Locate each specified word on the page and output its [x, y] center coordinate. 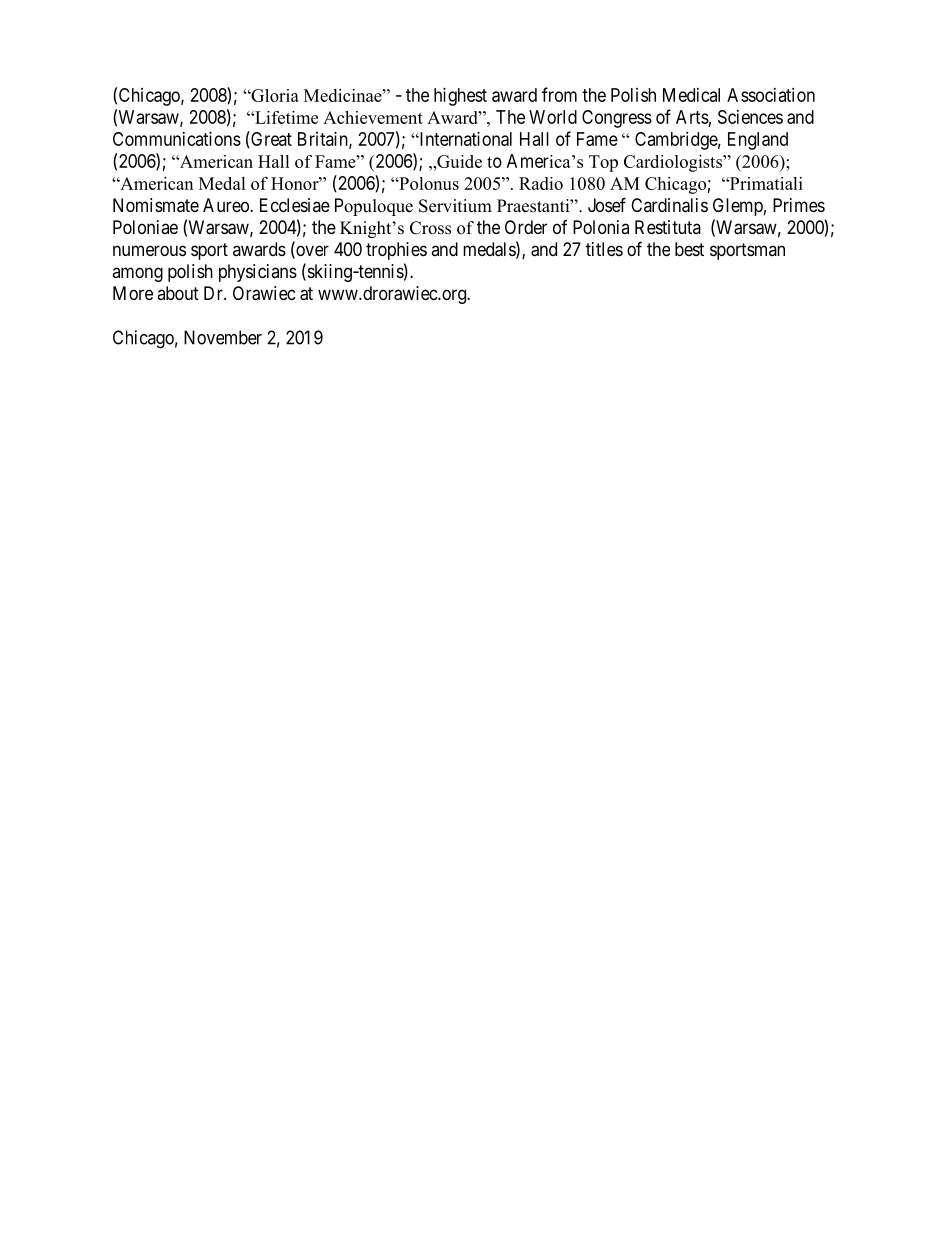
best [689, 249]
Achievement [373, 117]
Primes [799, 205]
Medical [691, 95]
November [223, 337]
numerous [149, 250]
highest [460, 97]
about [178, 293]
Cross [430, 228]
